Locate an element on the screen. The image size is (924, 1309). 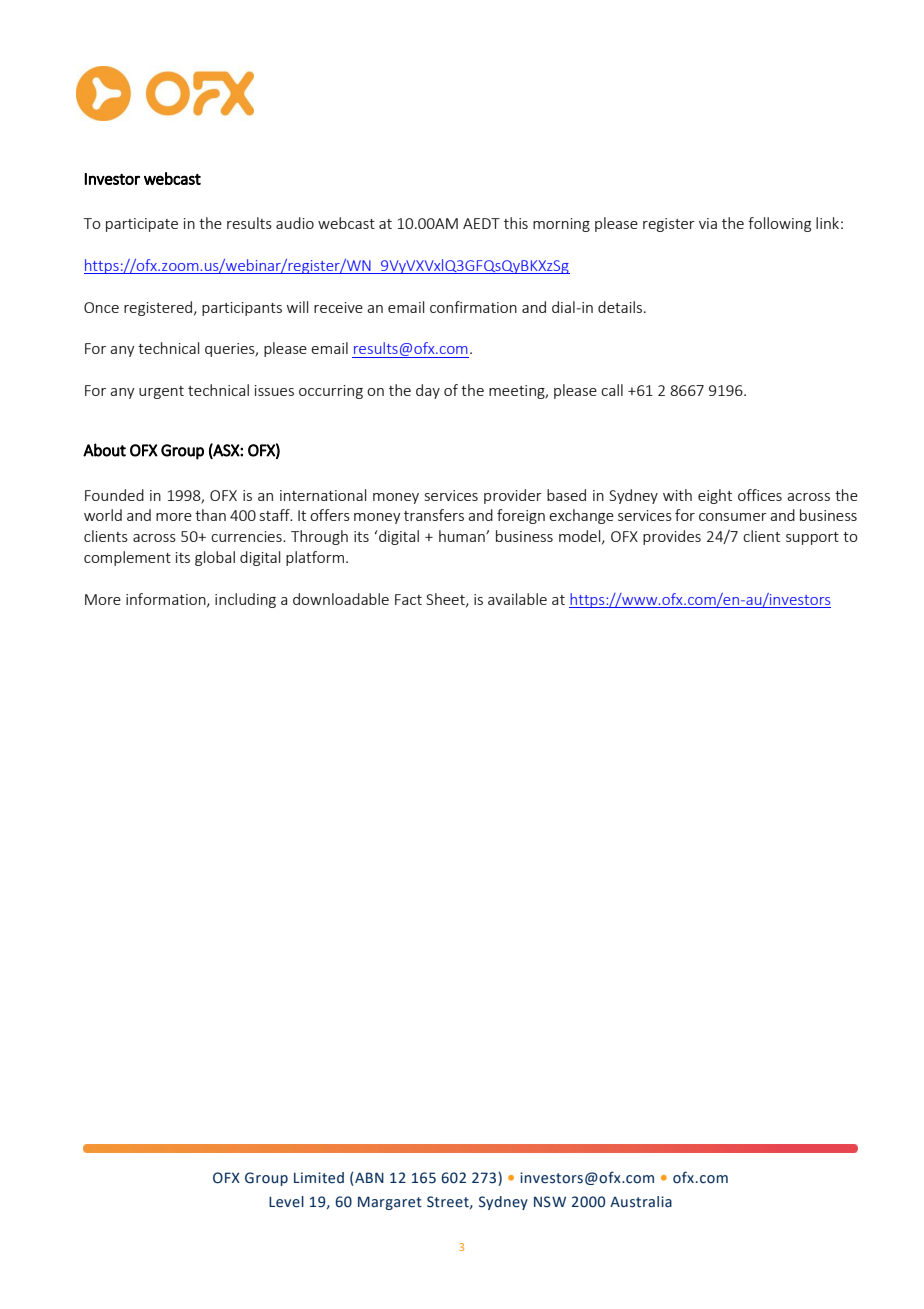
including is located at coordinates (245, 600).
